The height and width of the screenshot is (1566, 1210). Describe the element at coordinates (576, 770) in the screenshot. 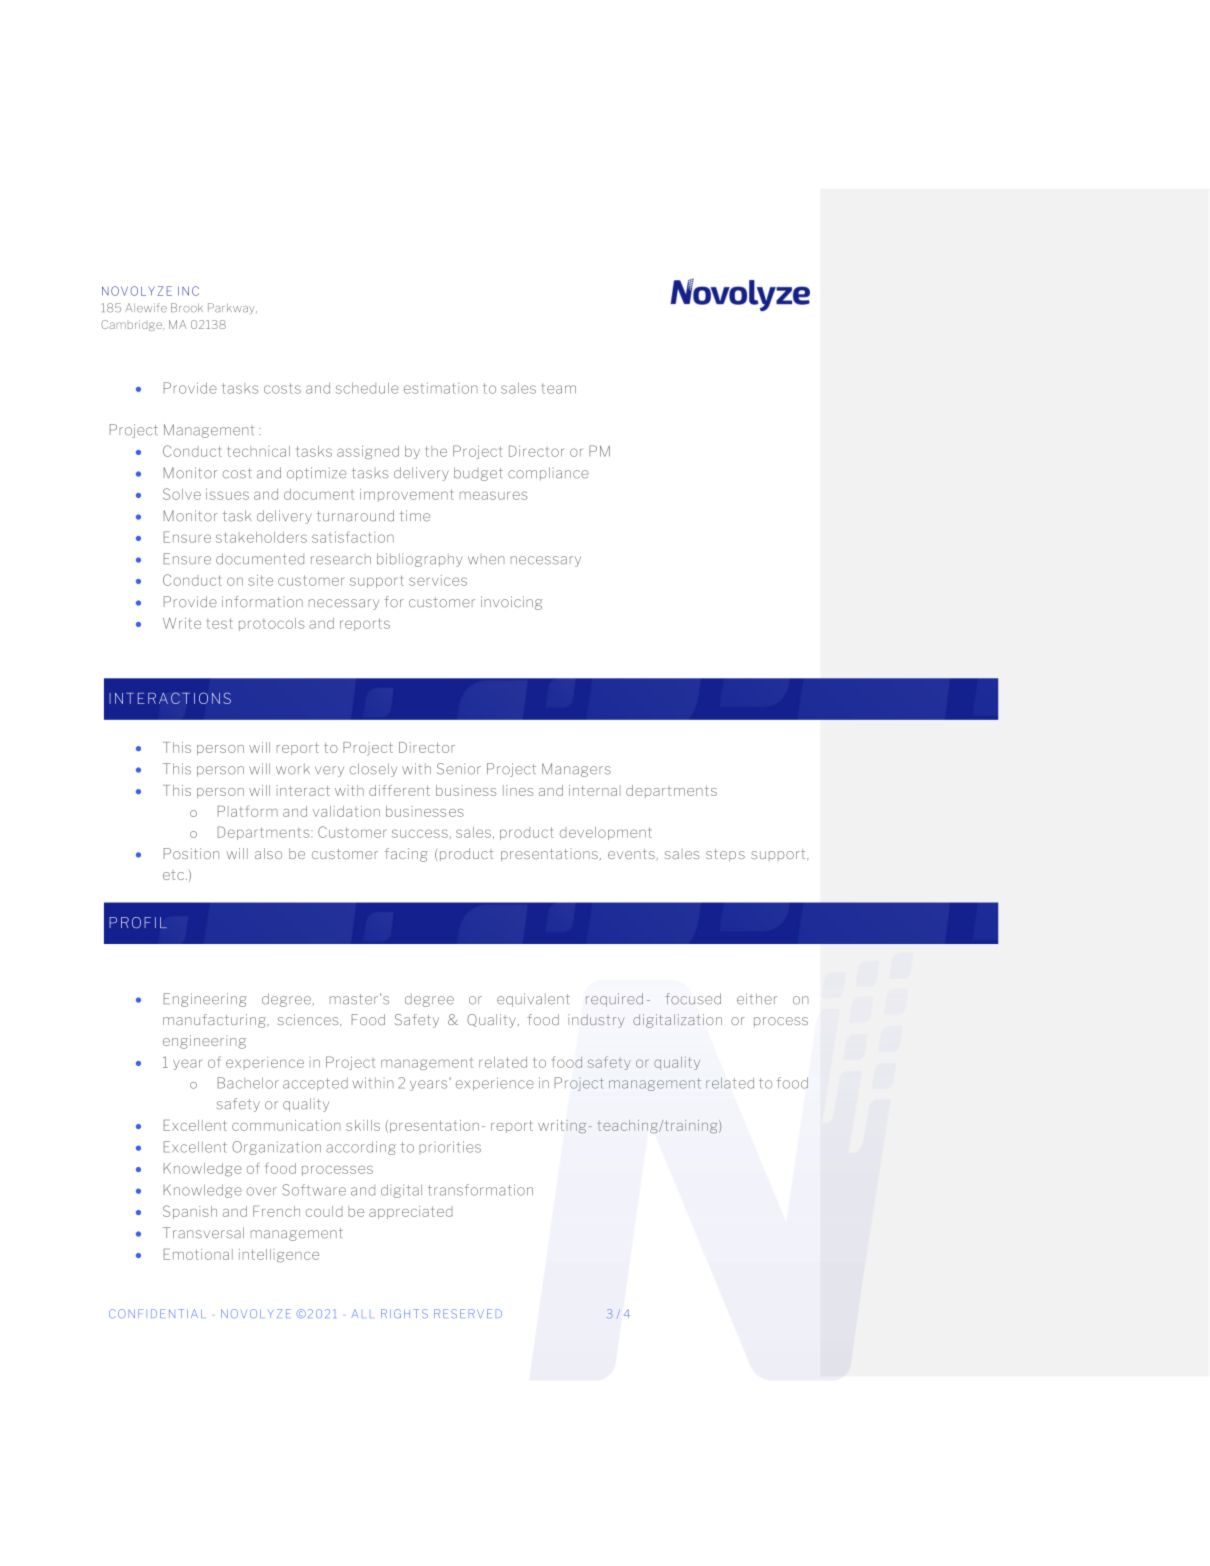

I see `Managers` at that location.
